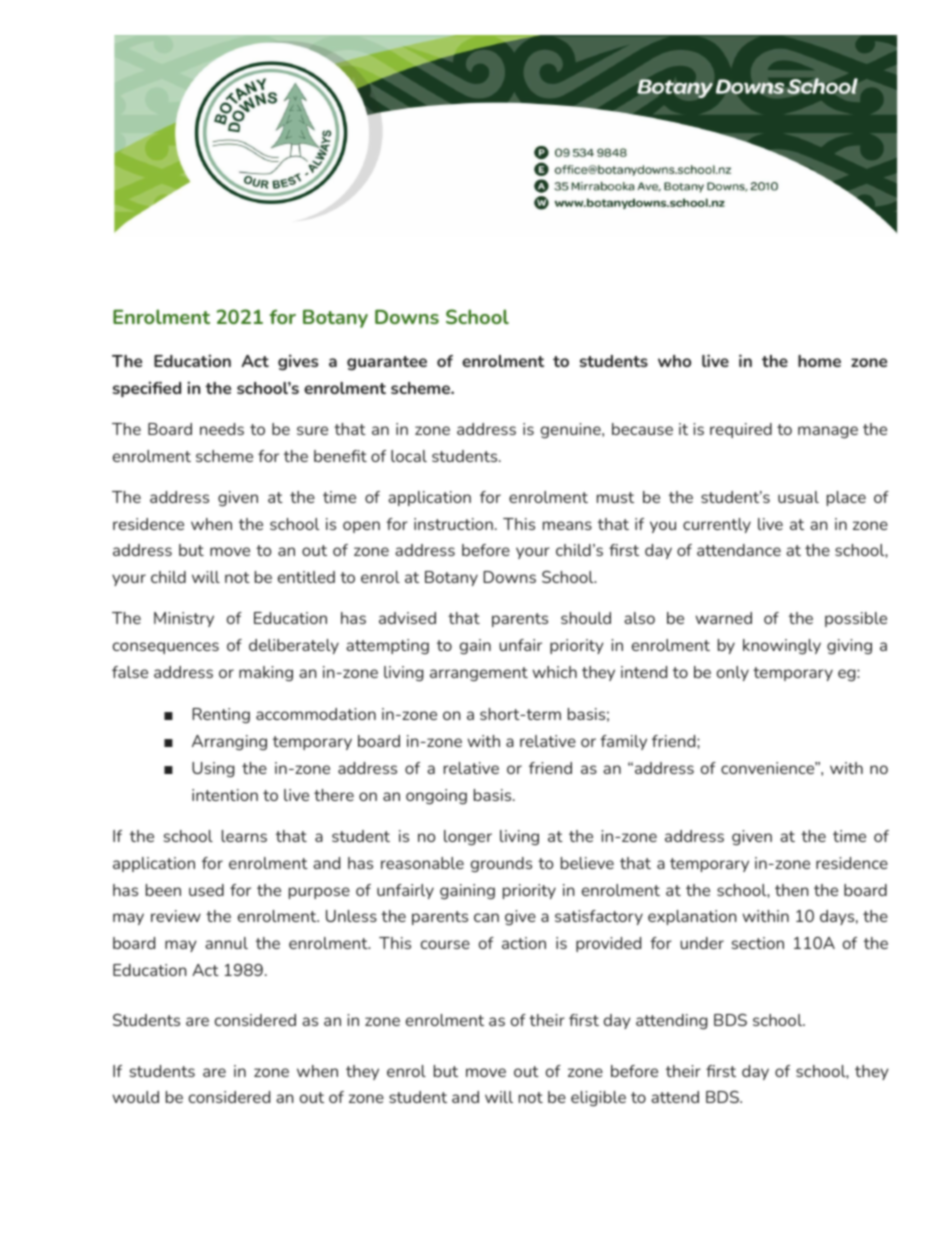 The height and width of the document is (1233, 952). I want to click on guarantee, so click(387, 363).
